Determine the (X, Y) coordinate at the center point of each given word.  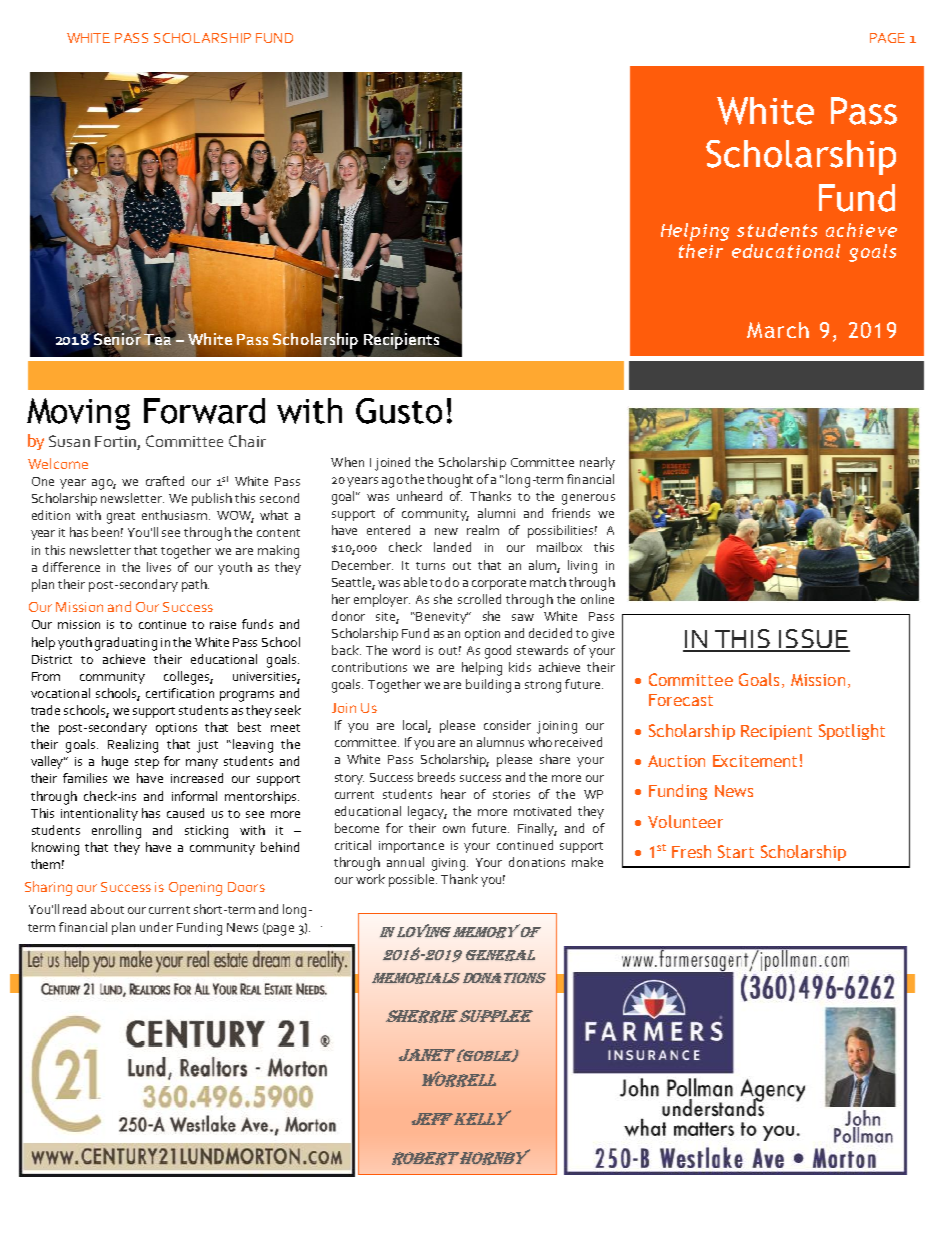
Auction (676, 761)
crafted (165, 481)
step (147, 763)
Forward (204, 411)
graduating (126, 644)
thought (450, 481)
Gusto (399, 411)
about (107, 909)
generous (588, 499)
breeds (436, 777)
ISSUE (813, 640)
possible (413, 880)
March (778, 330)
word (406, 650)
